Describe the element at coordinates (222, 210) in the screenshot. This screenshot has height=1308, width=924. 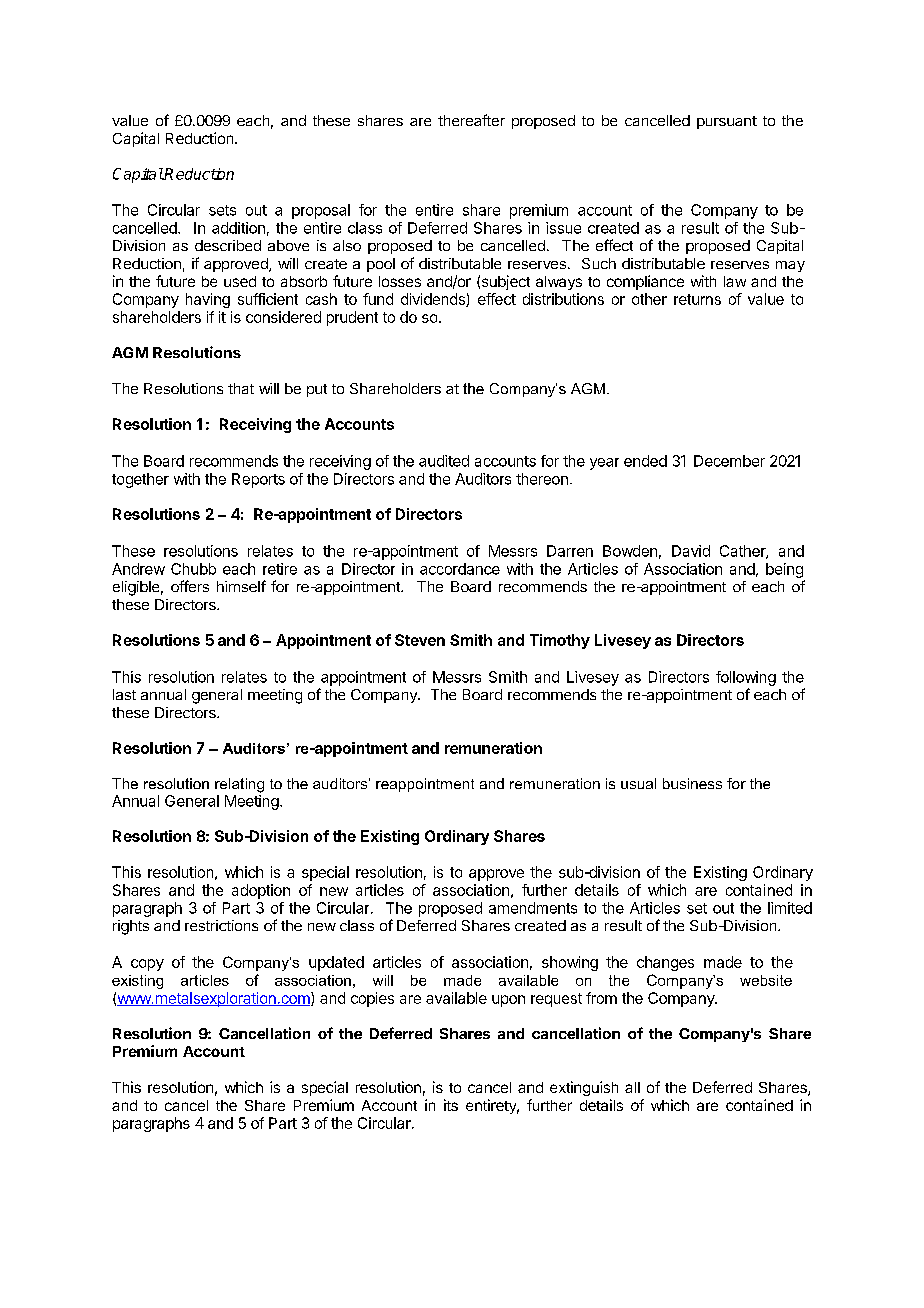
I see `sets` at that location.
